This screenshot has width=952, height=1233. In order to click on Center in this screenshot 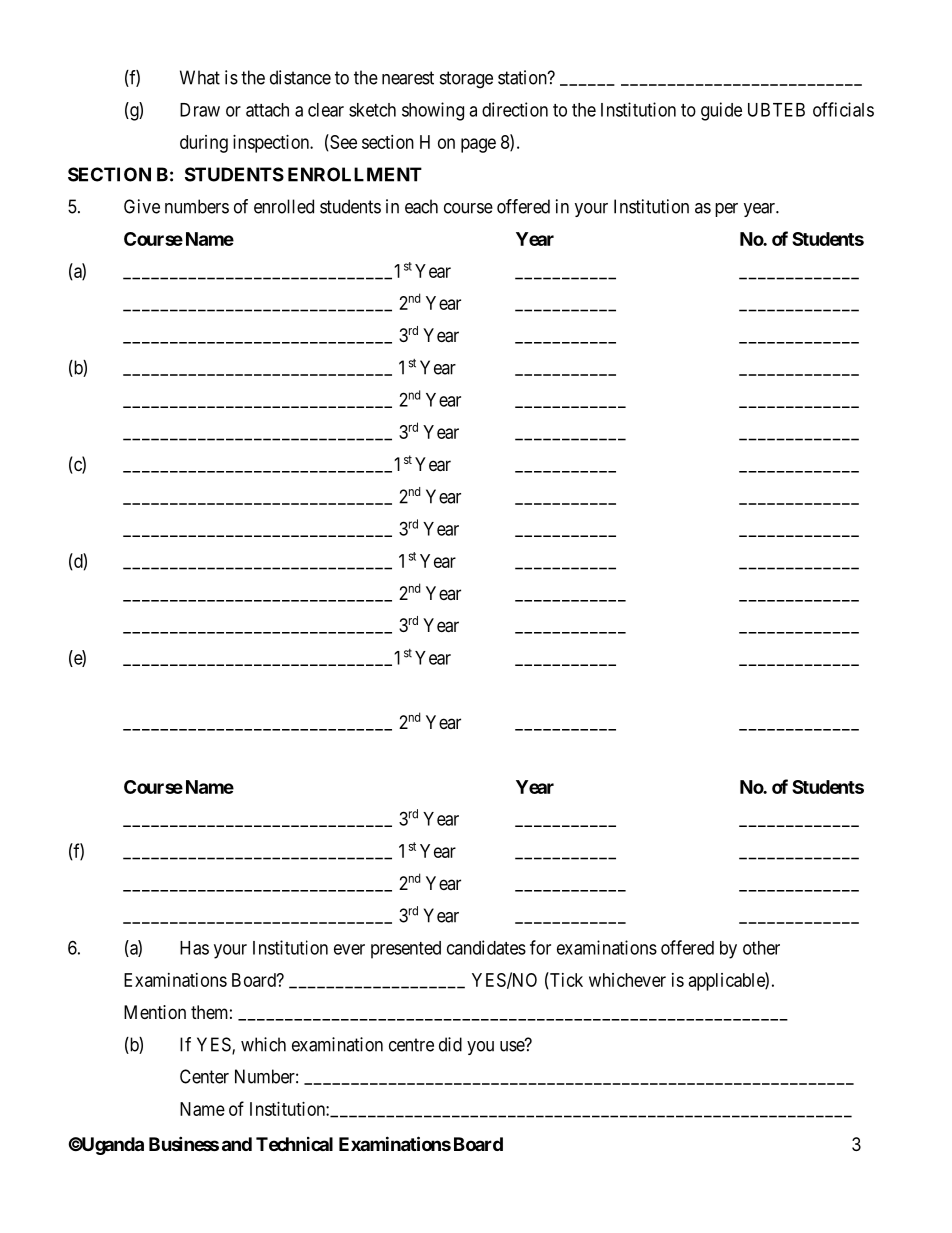, I will do `click(204, 1076)`.
